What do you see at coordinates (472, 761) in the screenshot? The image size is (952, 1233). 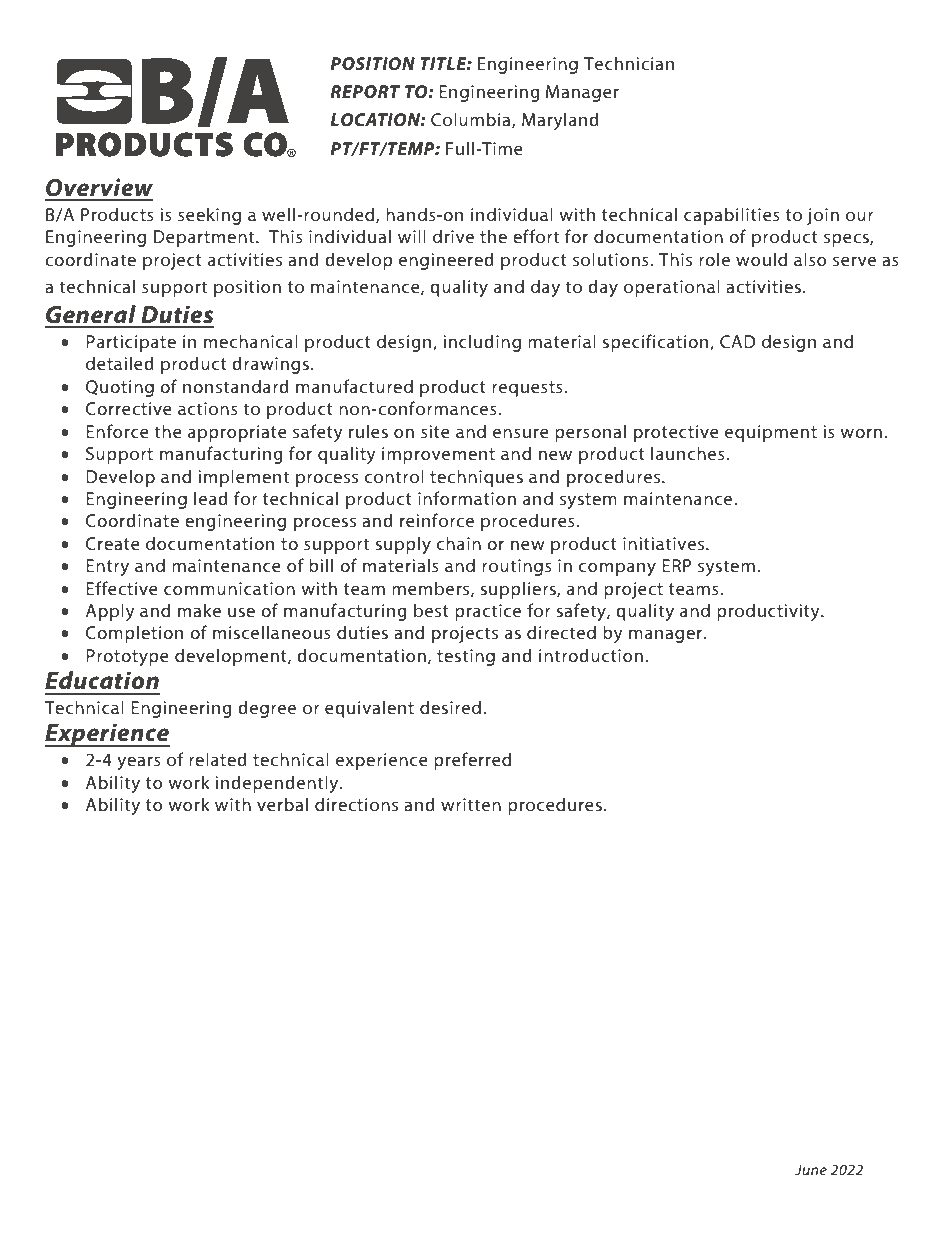 I see `preferred` at bounding box center [472, 761].
